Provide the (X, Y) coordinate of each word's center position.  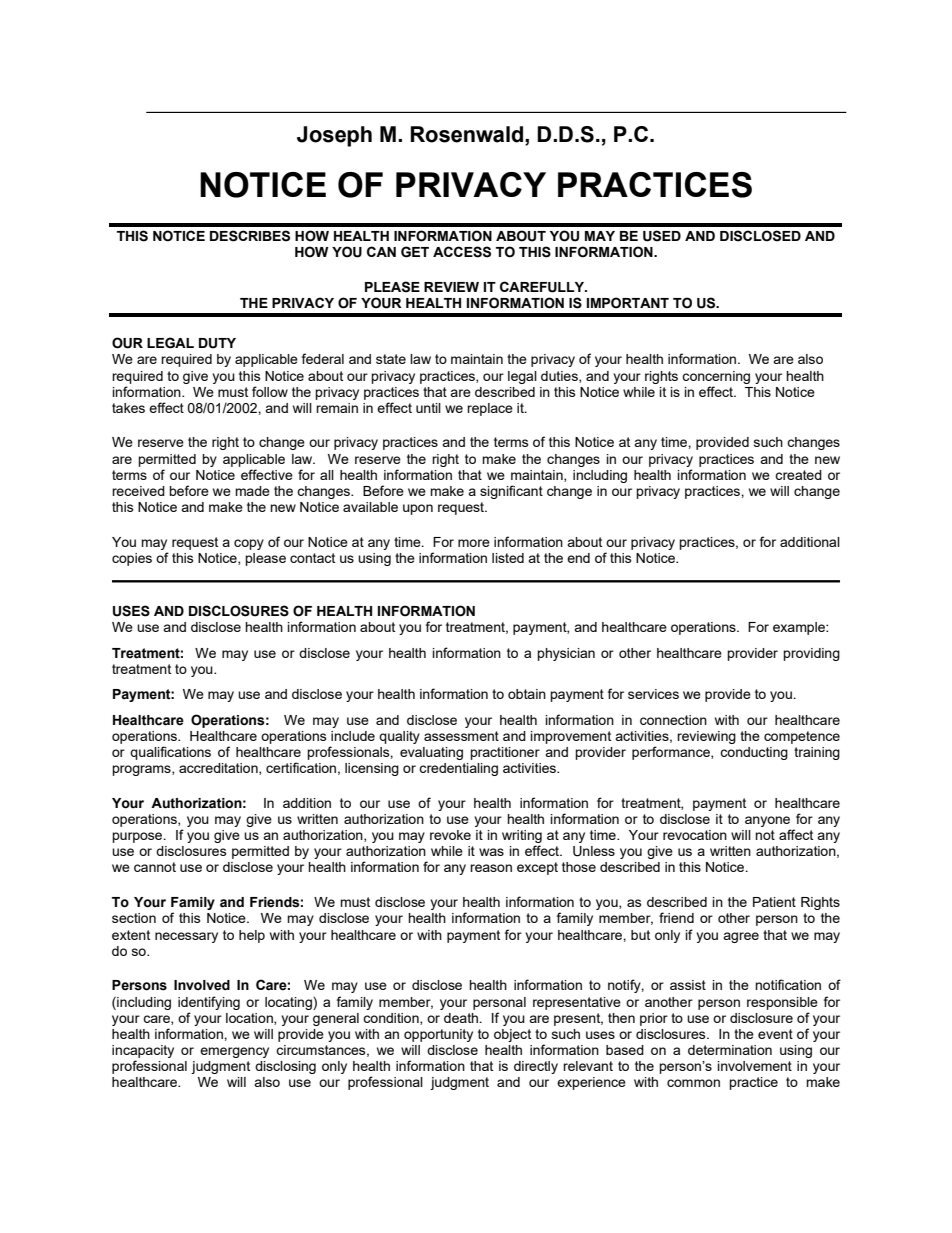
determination (730, 1050)
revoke (450, 835)
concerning (716, 377)
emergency (234, 1052)
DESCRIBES (250, 236)
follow (270, 391)
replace (490, 409)
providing (811, 654)
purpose (138, 837)
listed (508, 558)
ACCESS (462, 252)
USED (662, 236)
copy (249, 544)
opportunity (438, 1035)
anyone (767, 821)
